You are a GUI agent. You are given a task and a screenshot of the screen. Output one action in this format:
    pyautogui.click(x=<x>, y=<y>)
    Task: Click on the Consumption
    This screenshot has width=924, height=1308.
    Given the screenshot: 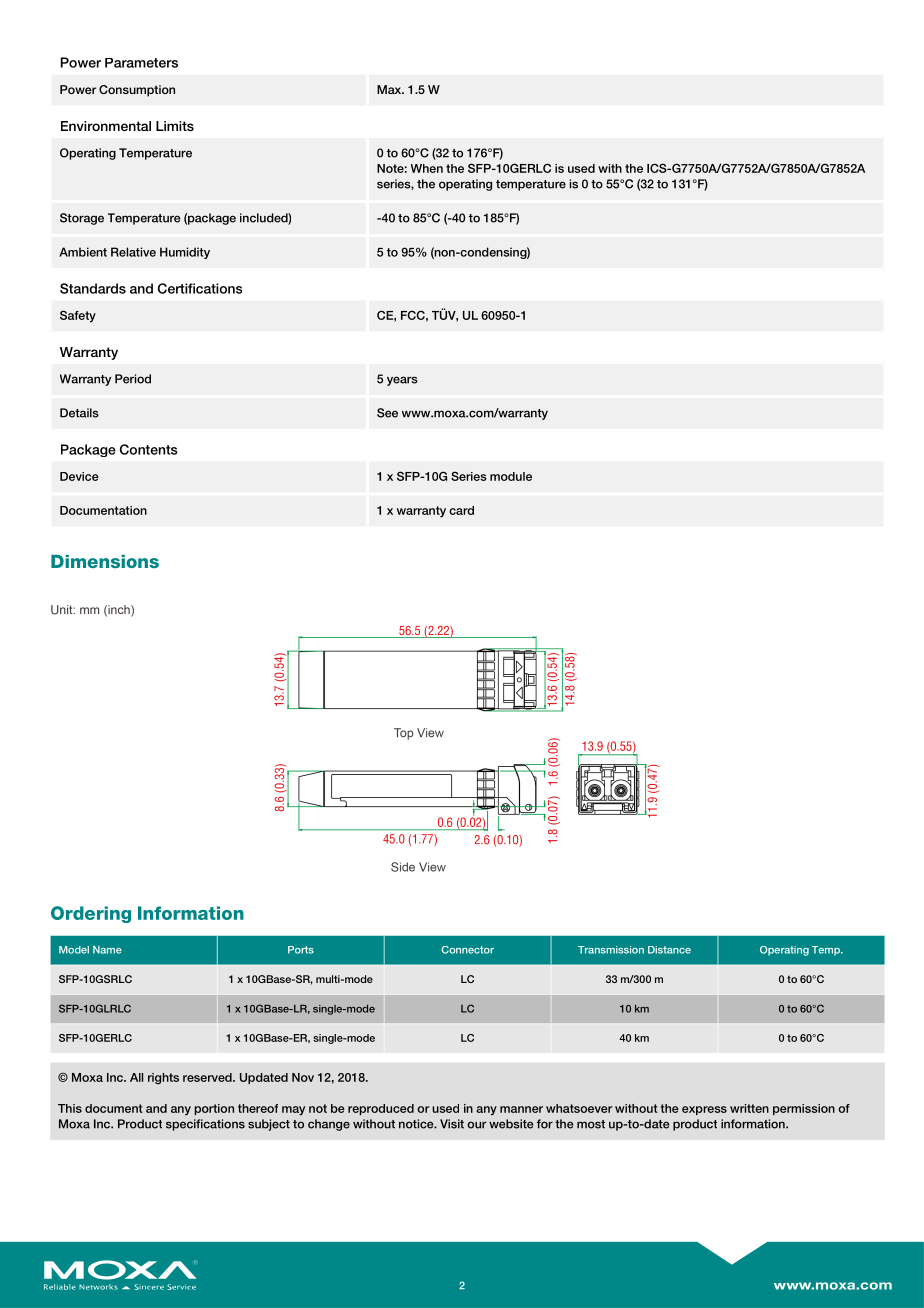 What is the action you would take?
    pyautogui.click(x=137, y=91)
